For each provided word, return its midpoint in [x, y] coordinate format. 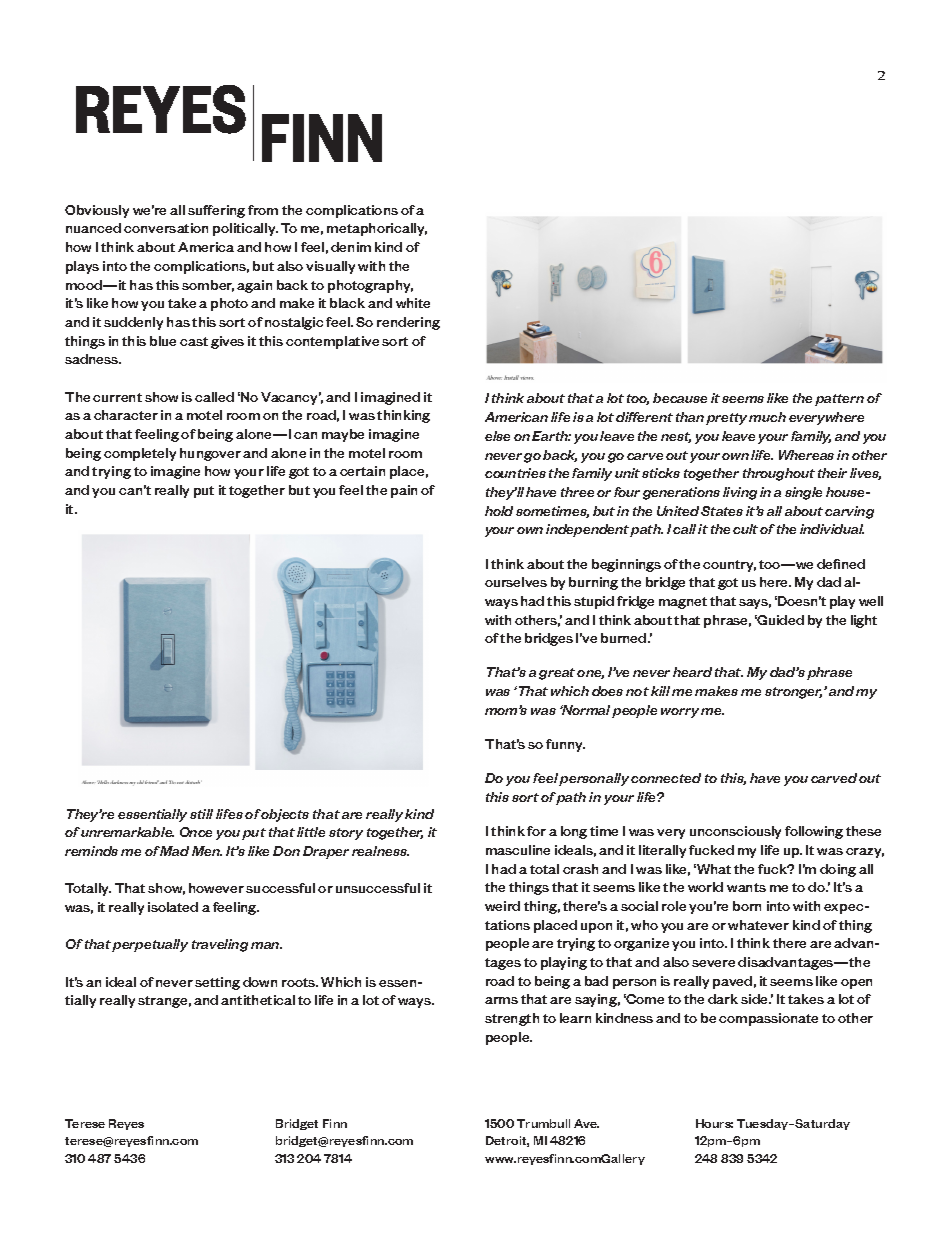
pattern [839, 400]
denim [351, 247]
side [755, 999]
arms [501, 1000]
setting [217, 983]
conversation [166, 228]
